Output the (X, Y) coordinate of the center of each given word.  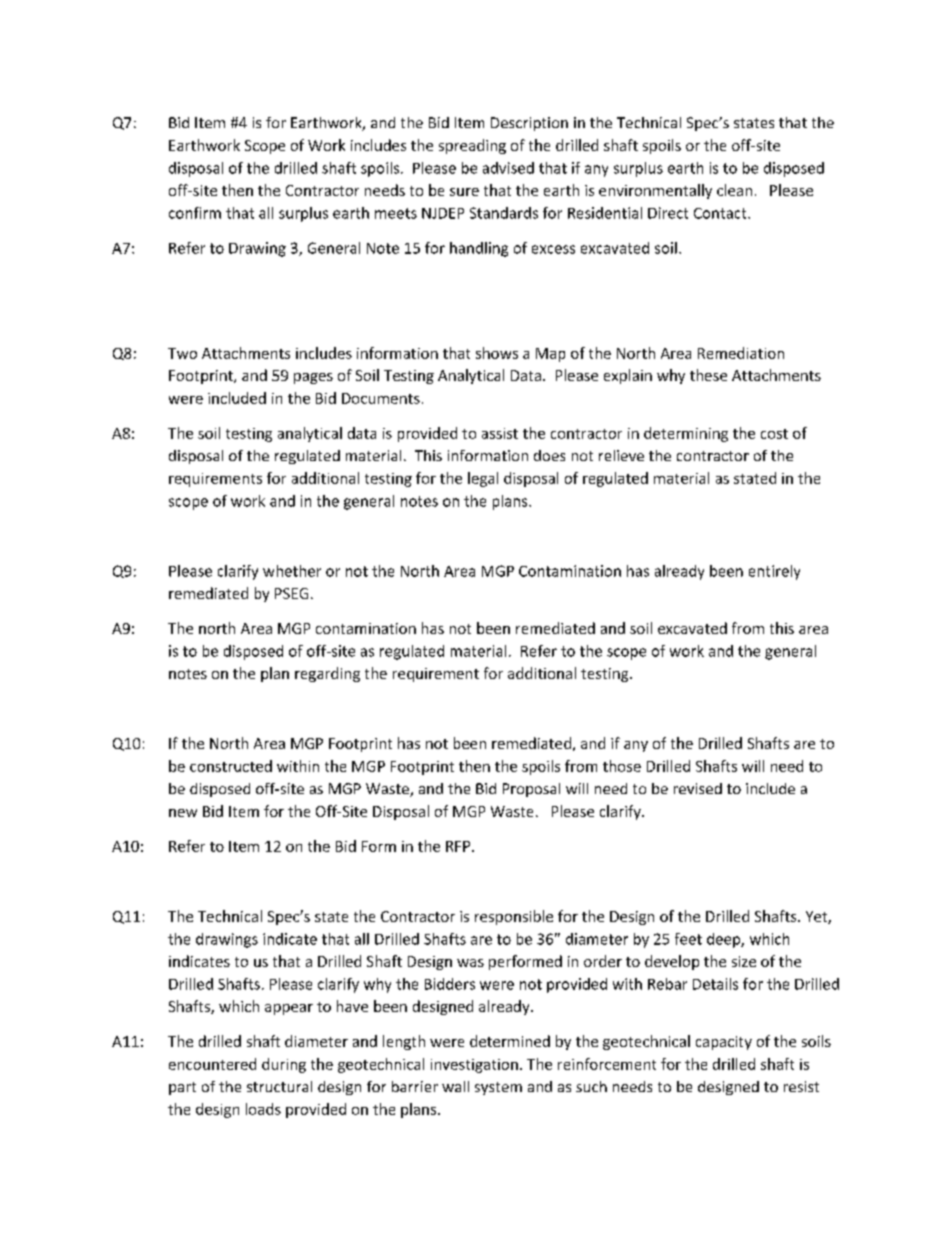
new (183, 813)
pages (313, 378)
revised (698, 788)
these (708, 375)
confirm (195, 213)
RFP (459, 846)
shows (497, 353)
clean (734, 190)
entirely (774, 572)
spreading (472, 146)
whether (292, 571)
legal (483, 479)
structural (279, 1086)
